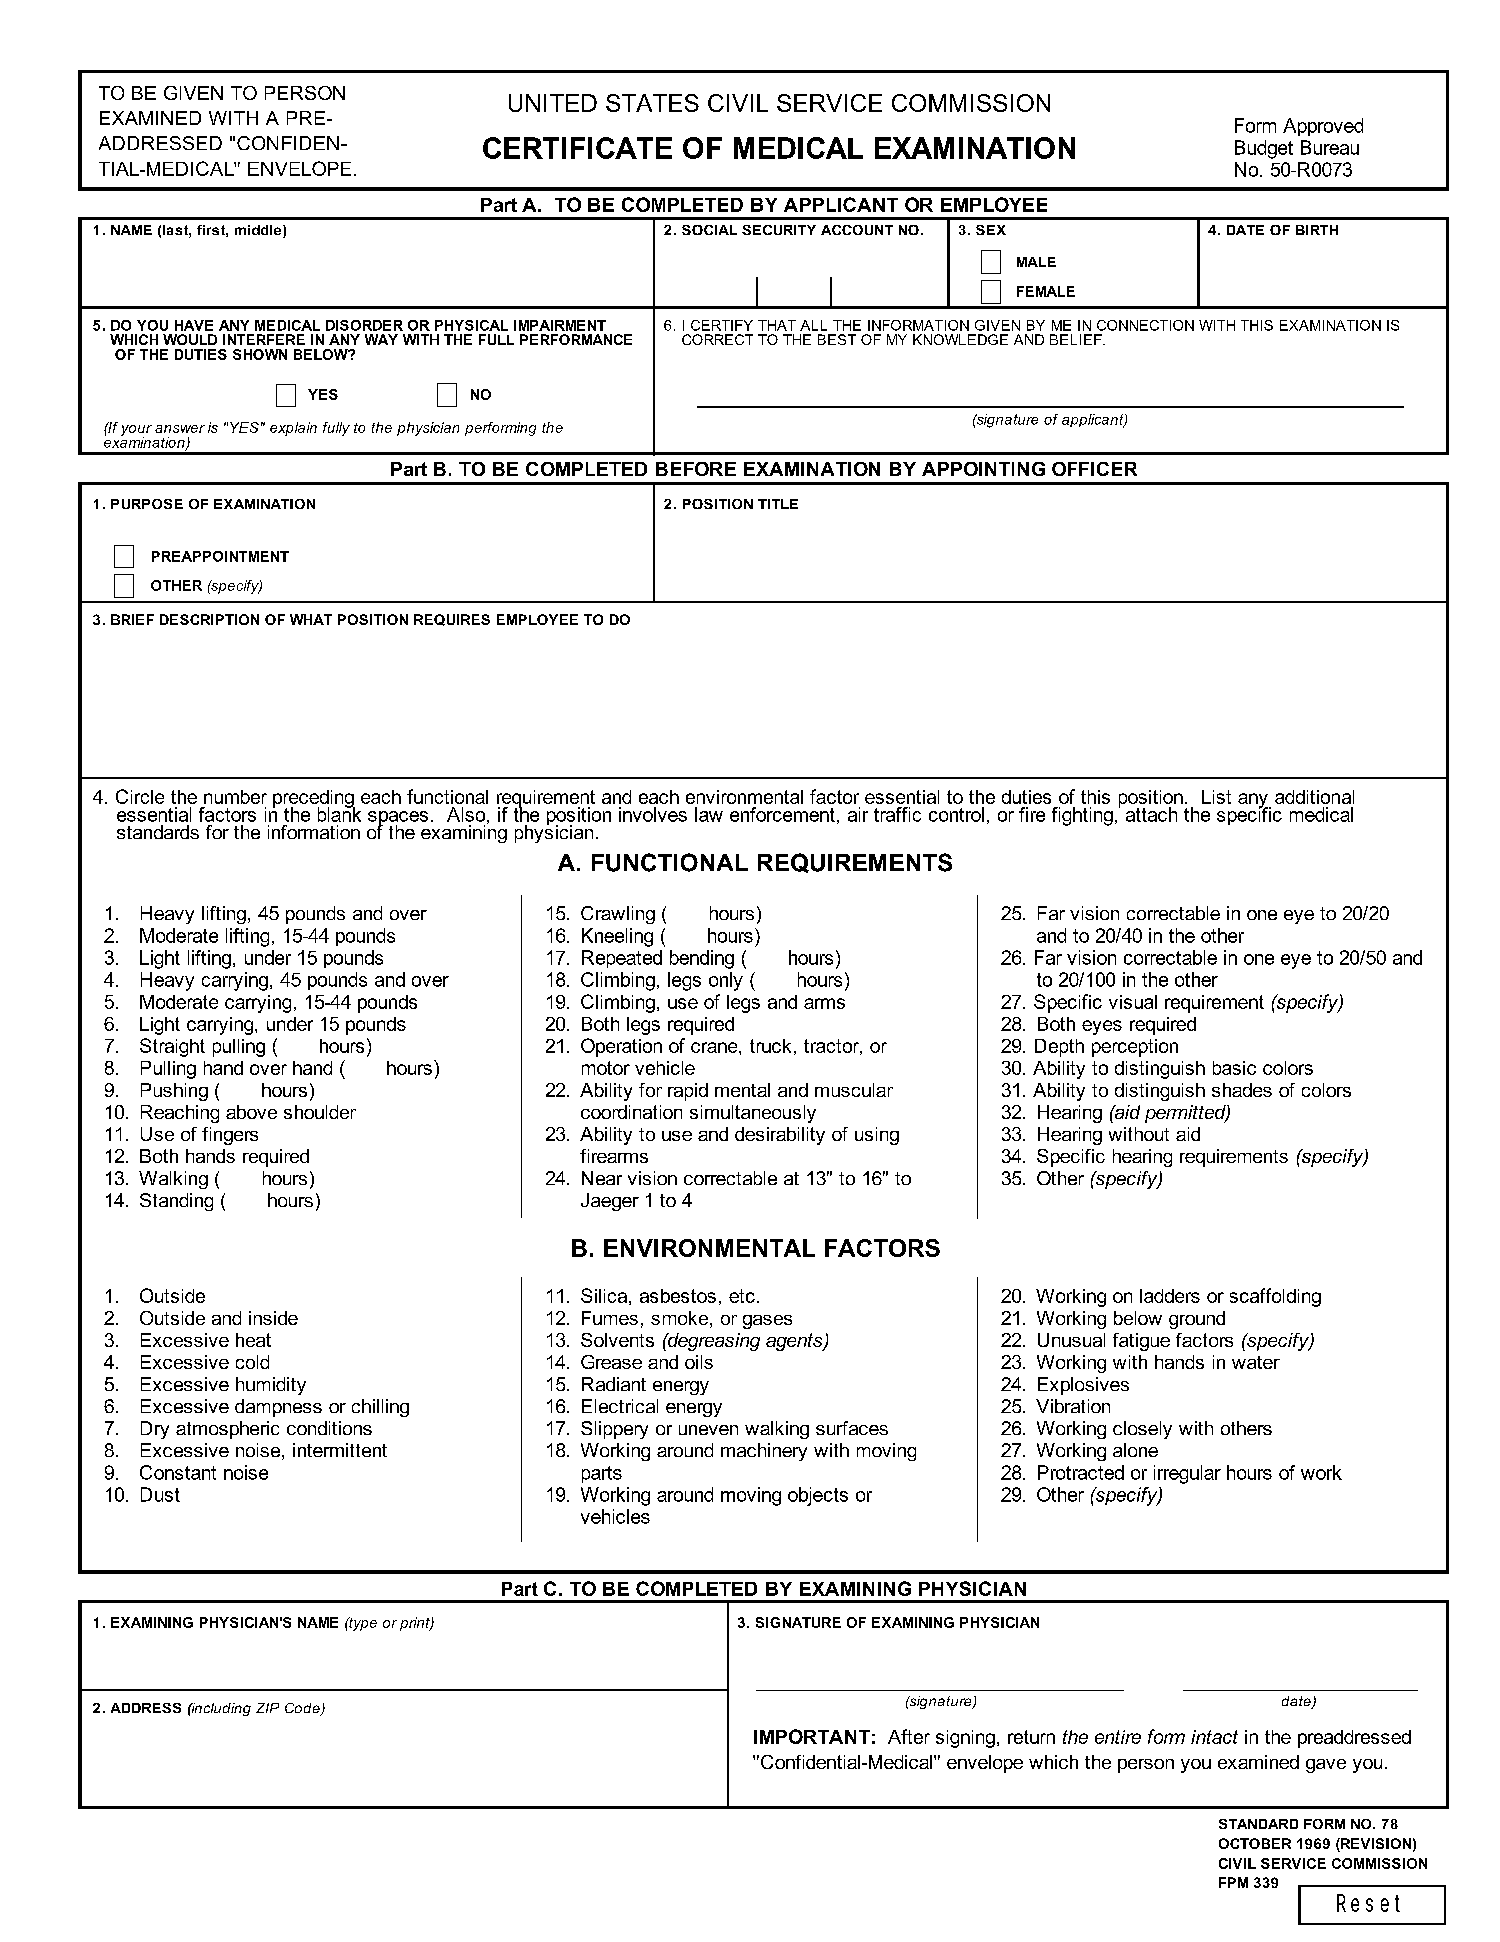 The width and height of the screenshot is (1500, 1942). What do you see at coordinates (273, 1318) in the screenshot?
I see `inside` at bounding box center [273, 1318].
